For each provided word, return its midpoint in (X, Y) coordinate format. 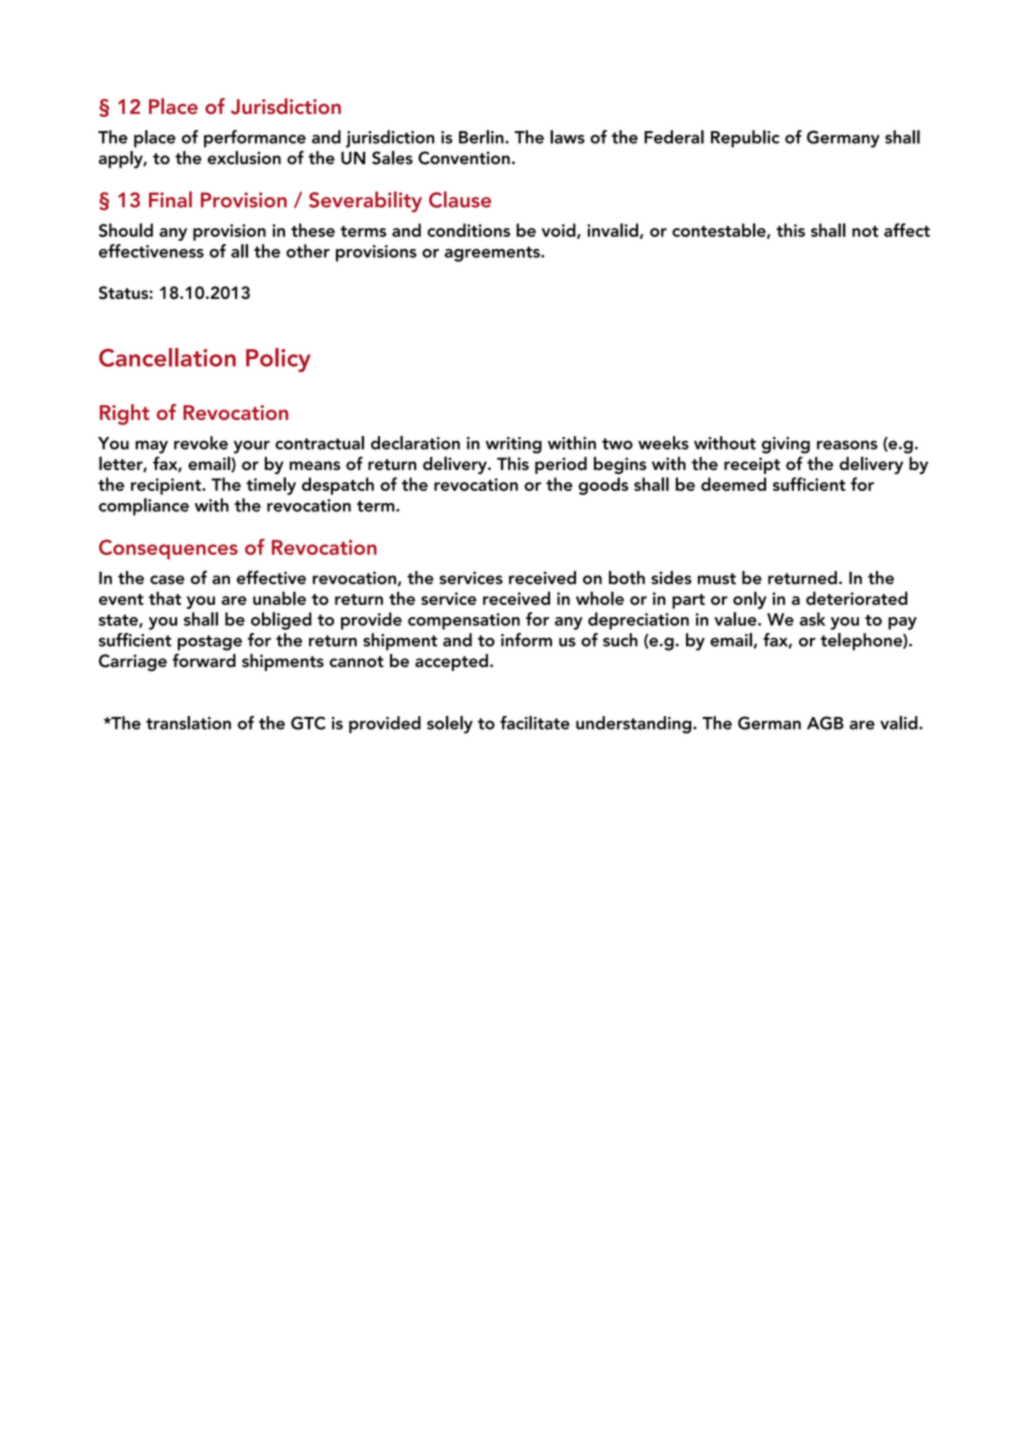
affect (907, 230)
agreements (493, 254)
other (308, 251)
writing (513, 445)
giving (786, 445)
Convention (464, 158)
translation (188, 723)
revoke (201, 443)
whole (600, 598)
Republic (745, 139)
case (167, 580)
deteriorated (857, 598)
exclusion (244, 158)
